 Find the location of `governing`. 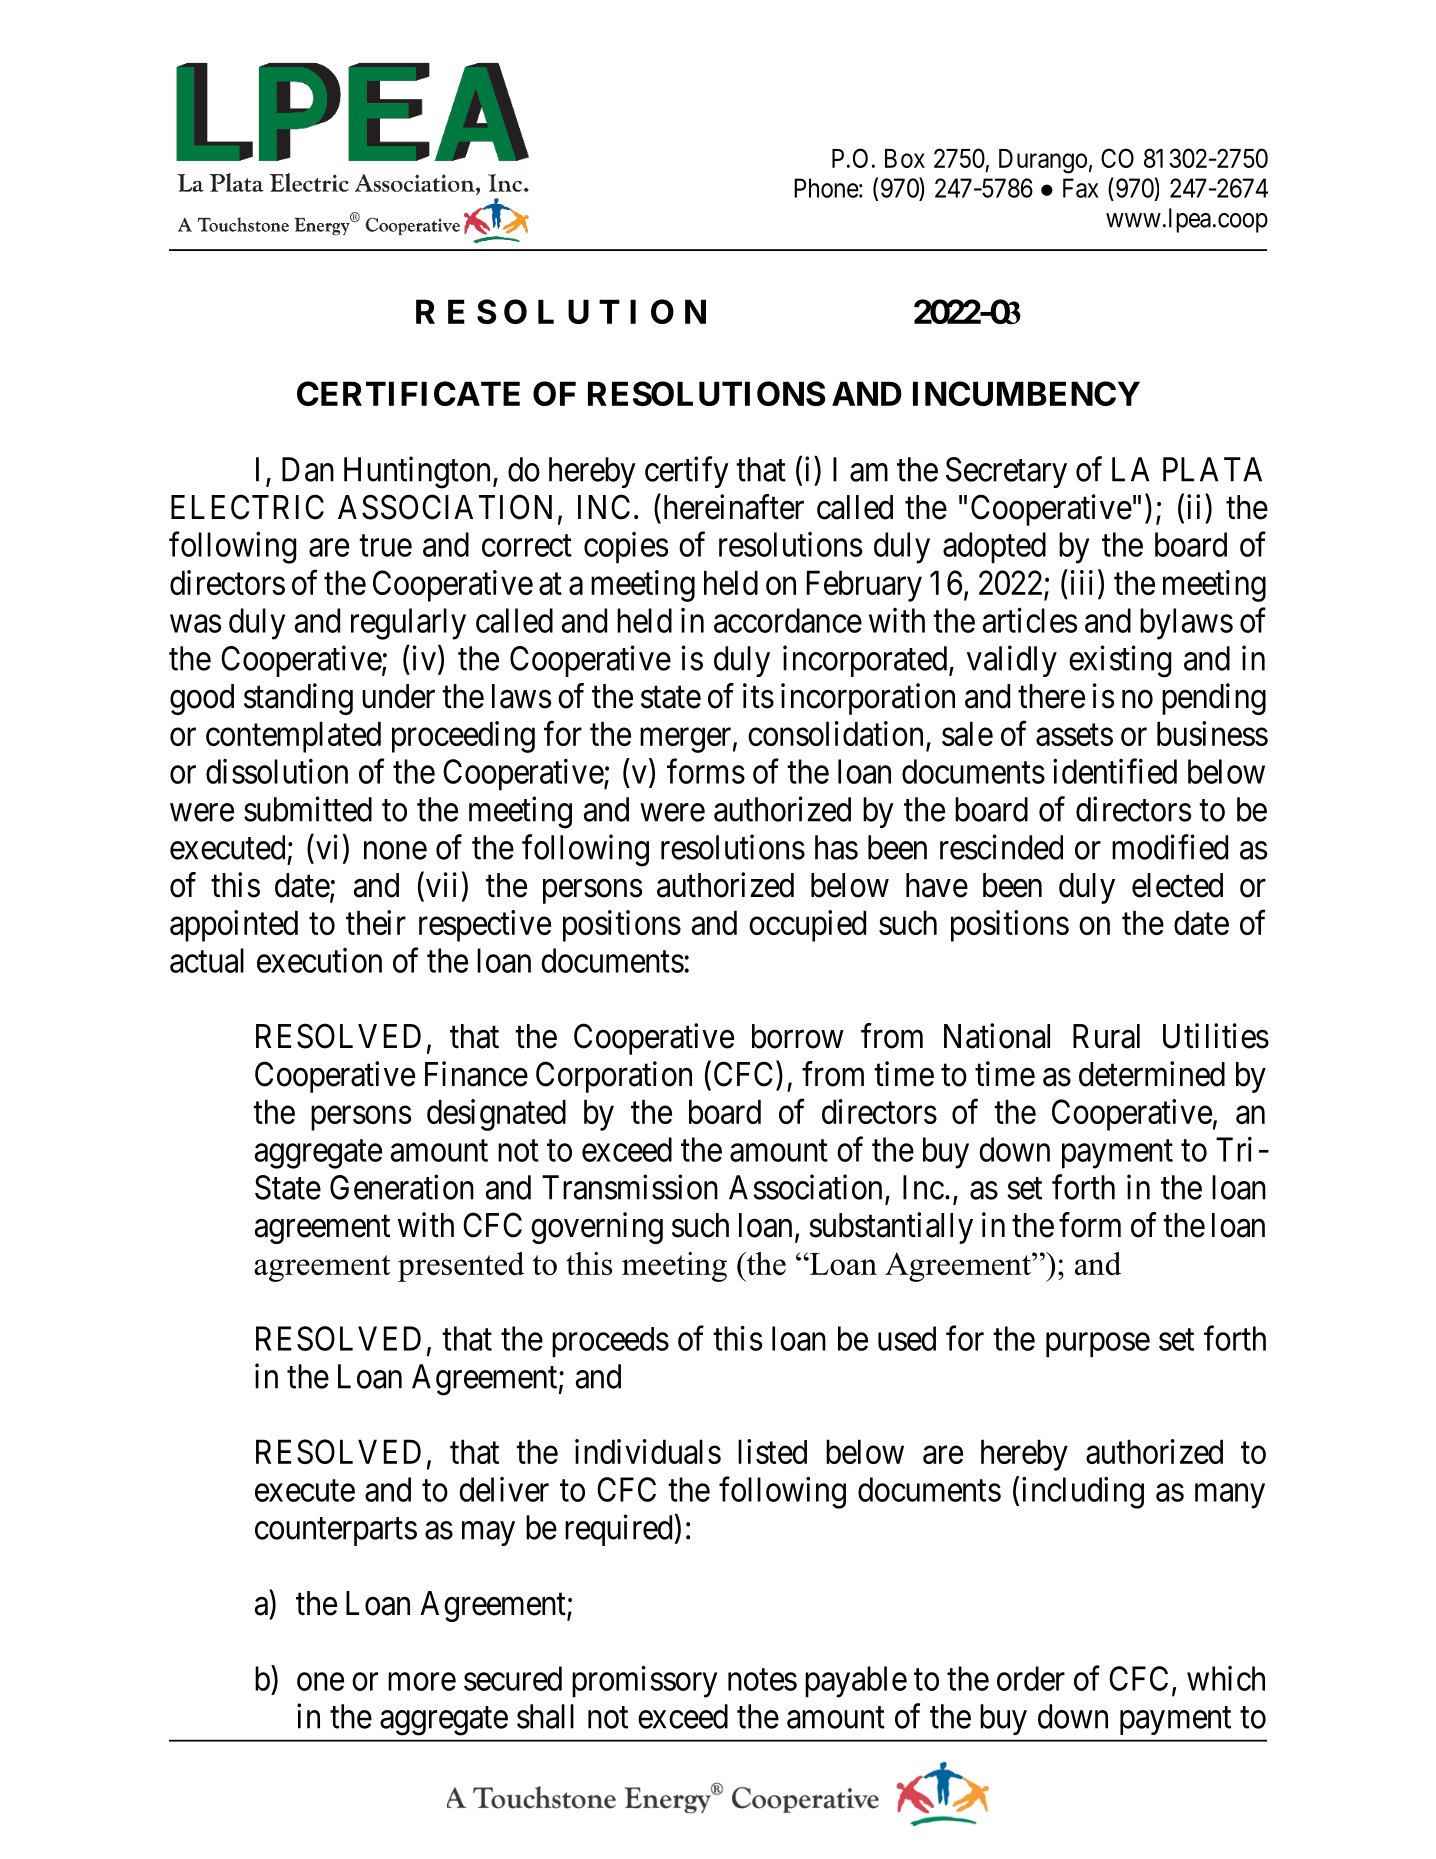

governing is located at coordinates (597, 1228).
